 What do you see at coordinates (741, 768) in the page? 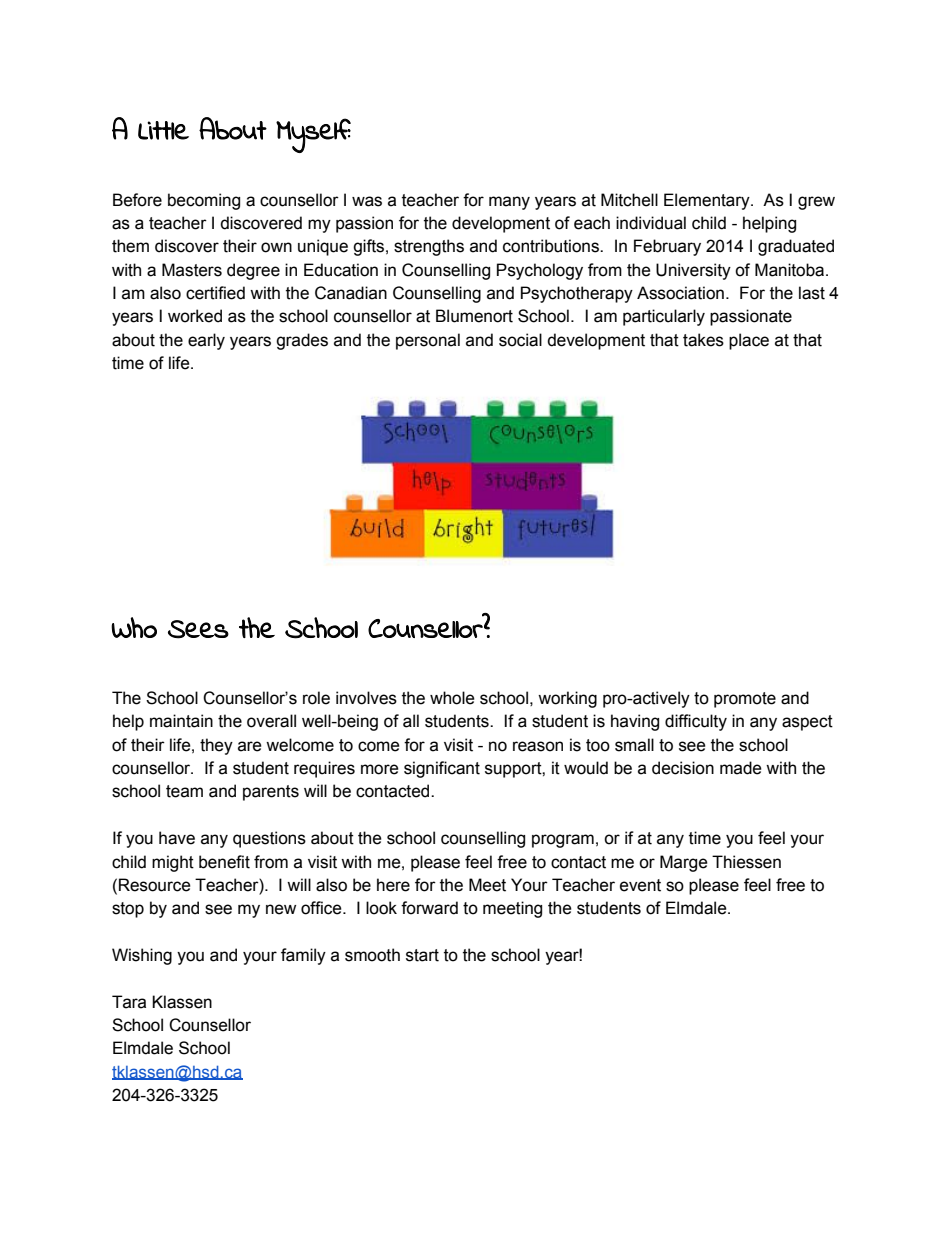
I see `made` at bounding box center [741, 768].
